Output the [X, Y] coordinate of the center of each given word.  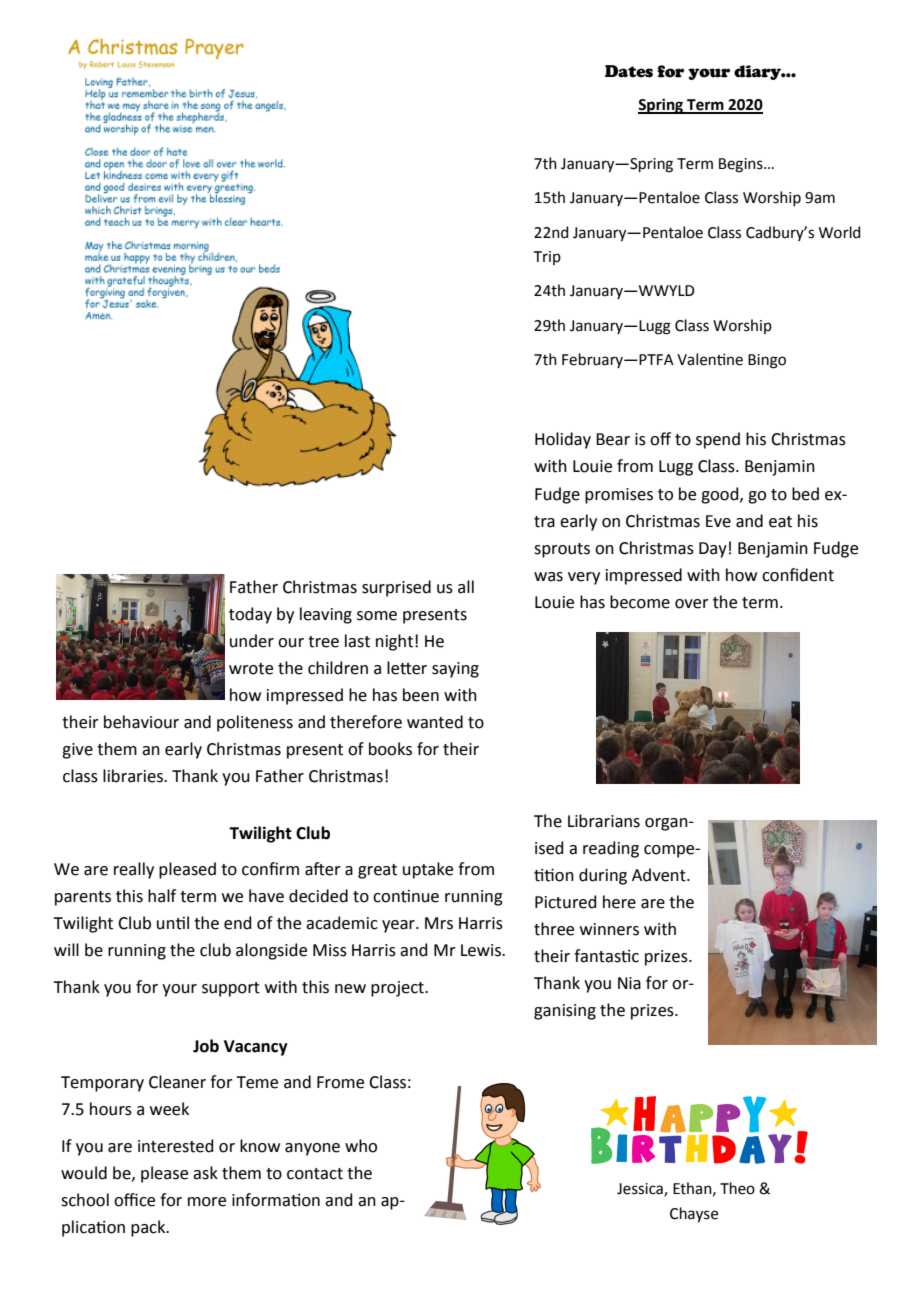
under [252, 641]
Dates [629, 71]
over [692, 604]
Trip [547, 258]
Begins [742, 165]
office [134, 1200]
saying [455, 670]
